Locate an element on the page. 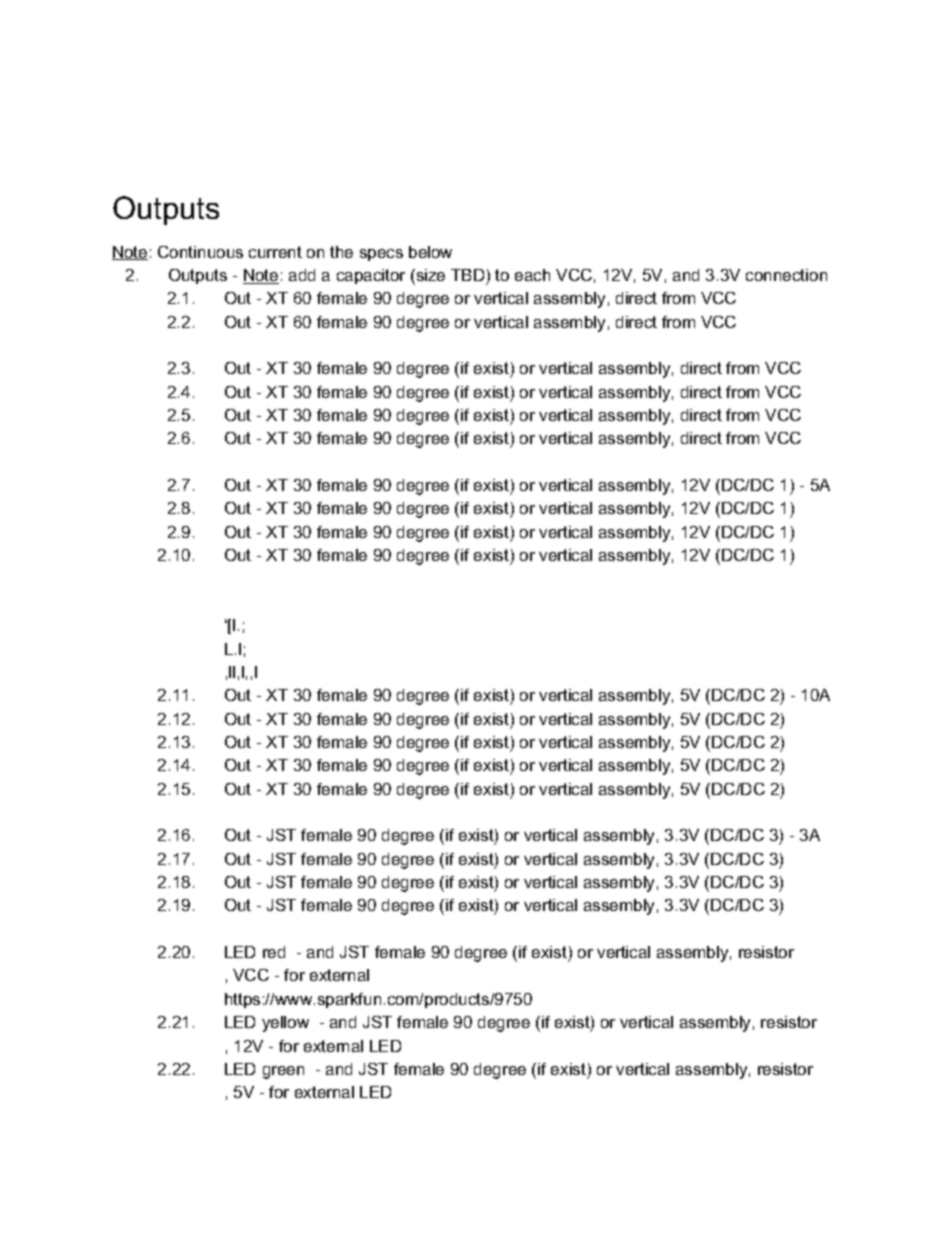 The height and width of the document is (1233, 952). add is located at coordinates (302, 275).
